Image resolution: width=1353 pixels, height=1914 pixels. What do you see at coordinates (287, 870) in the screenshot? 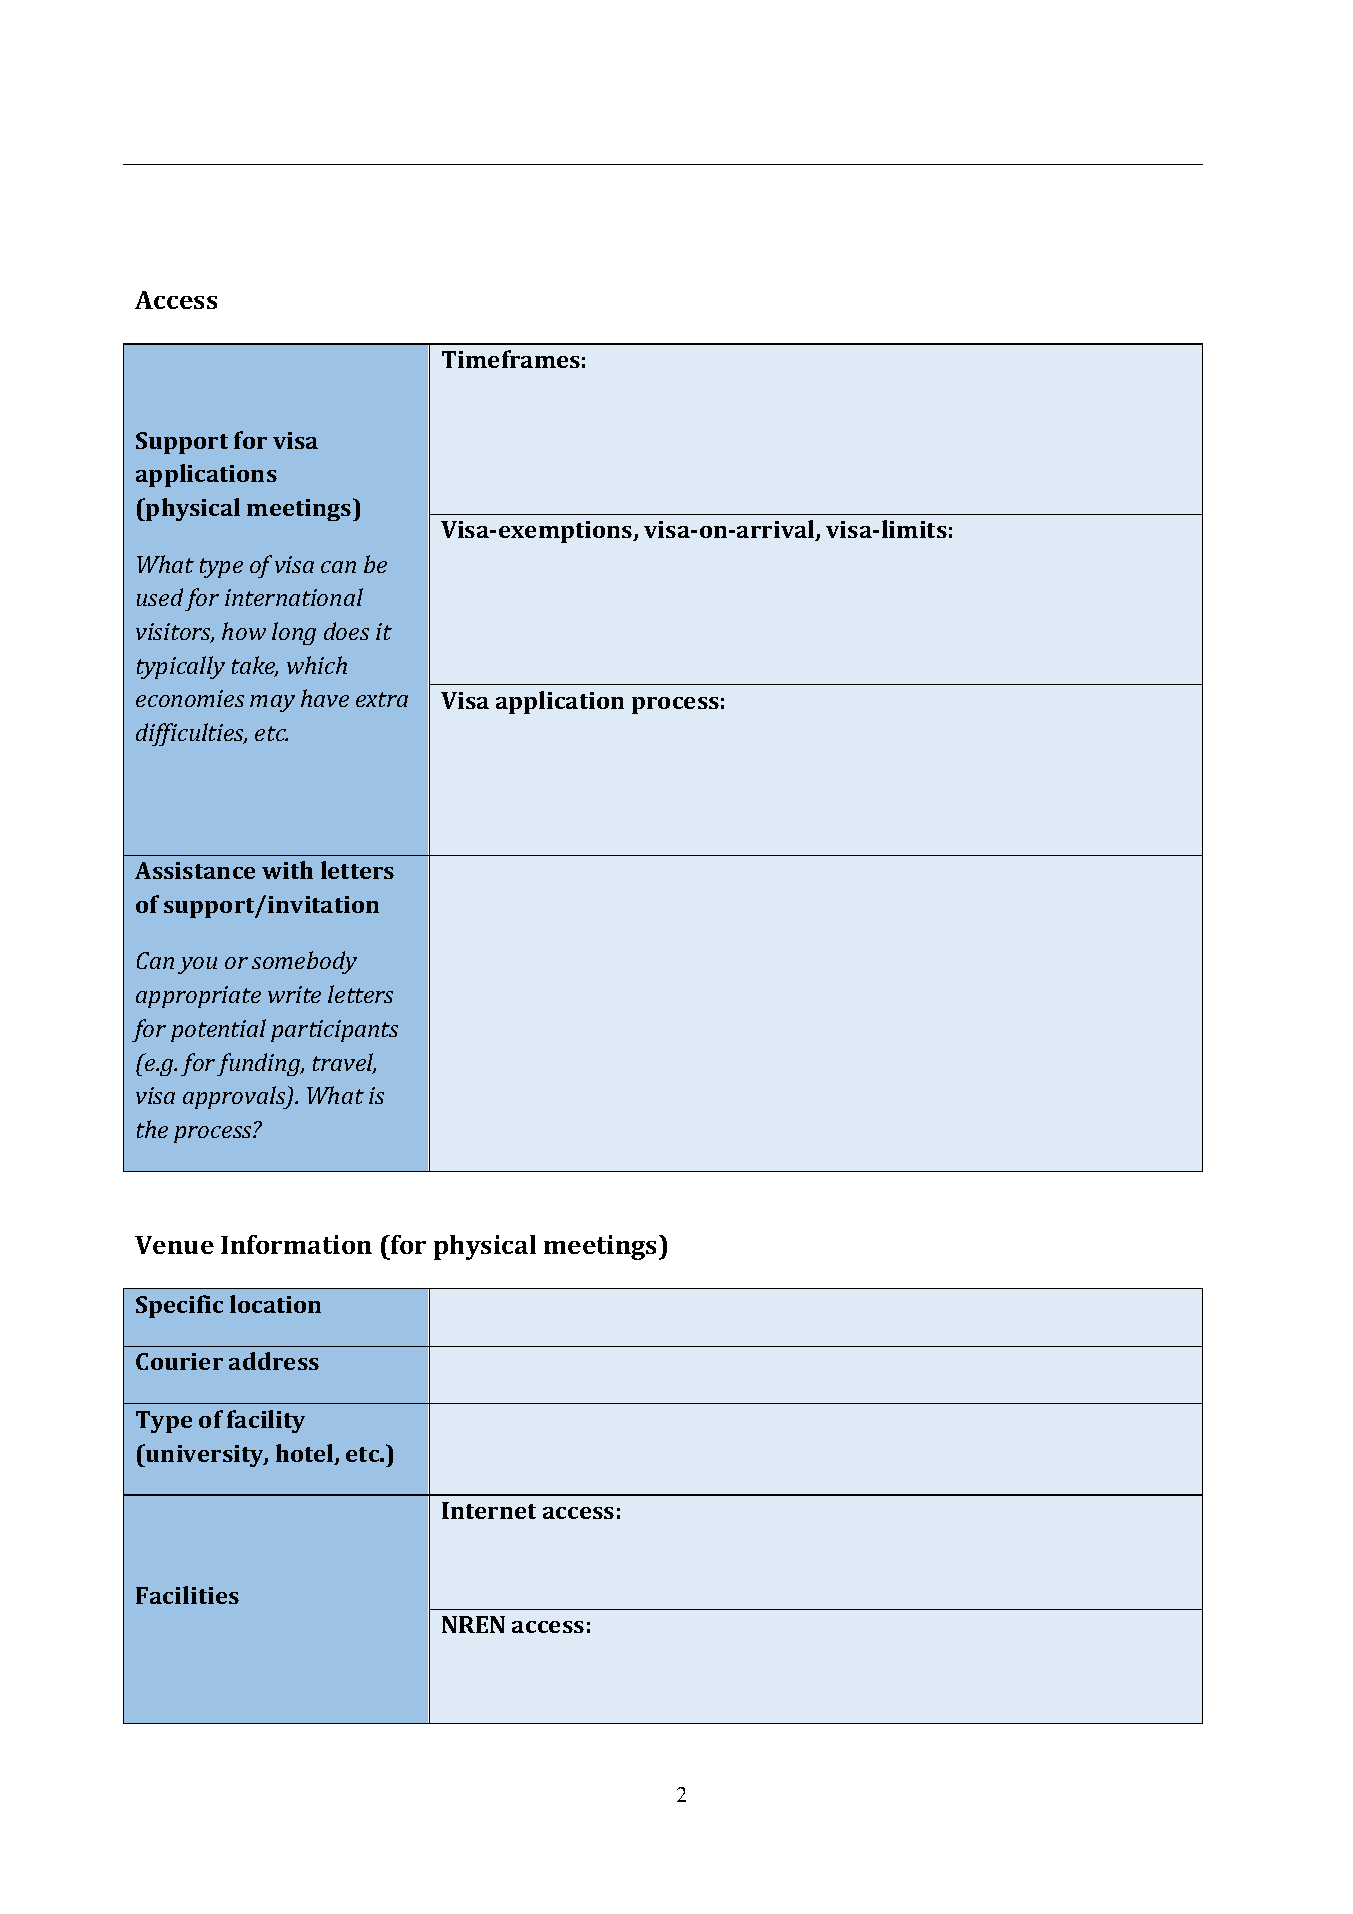
I see `with` at bounding box center [287, 870].
